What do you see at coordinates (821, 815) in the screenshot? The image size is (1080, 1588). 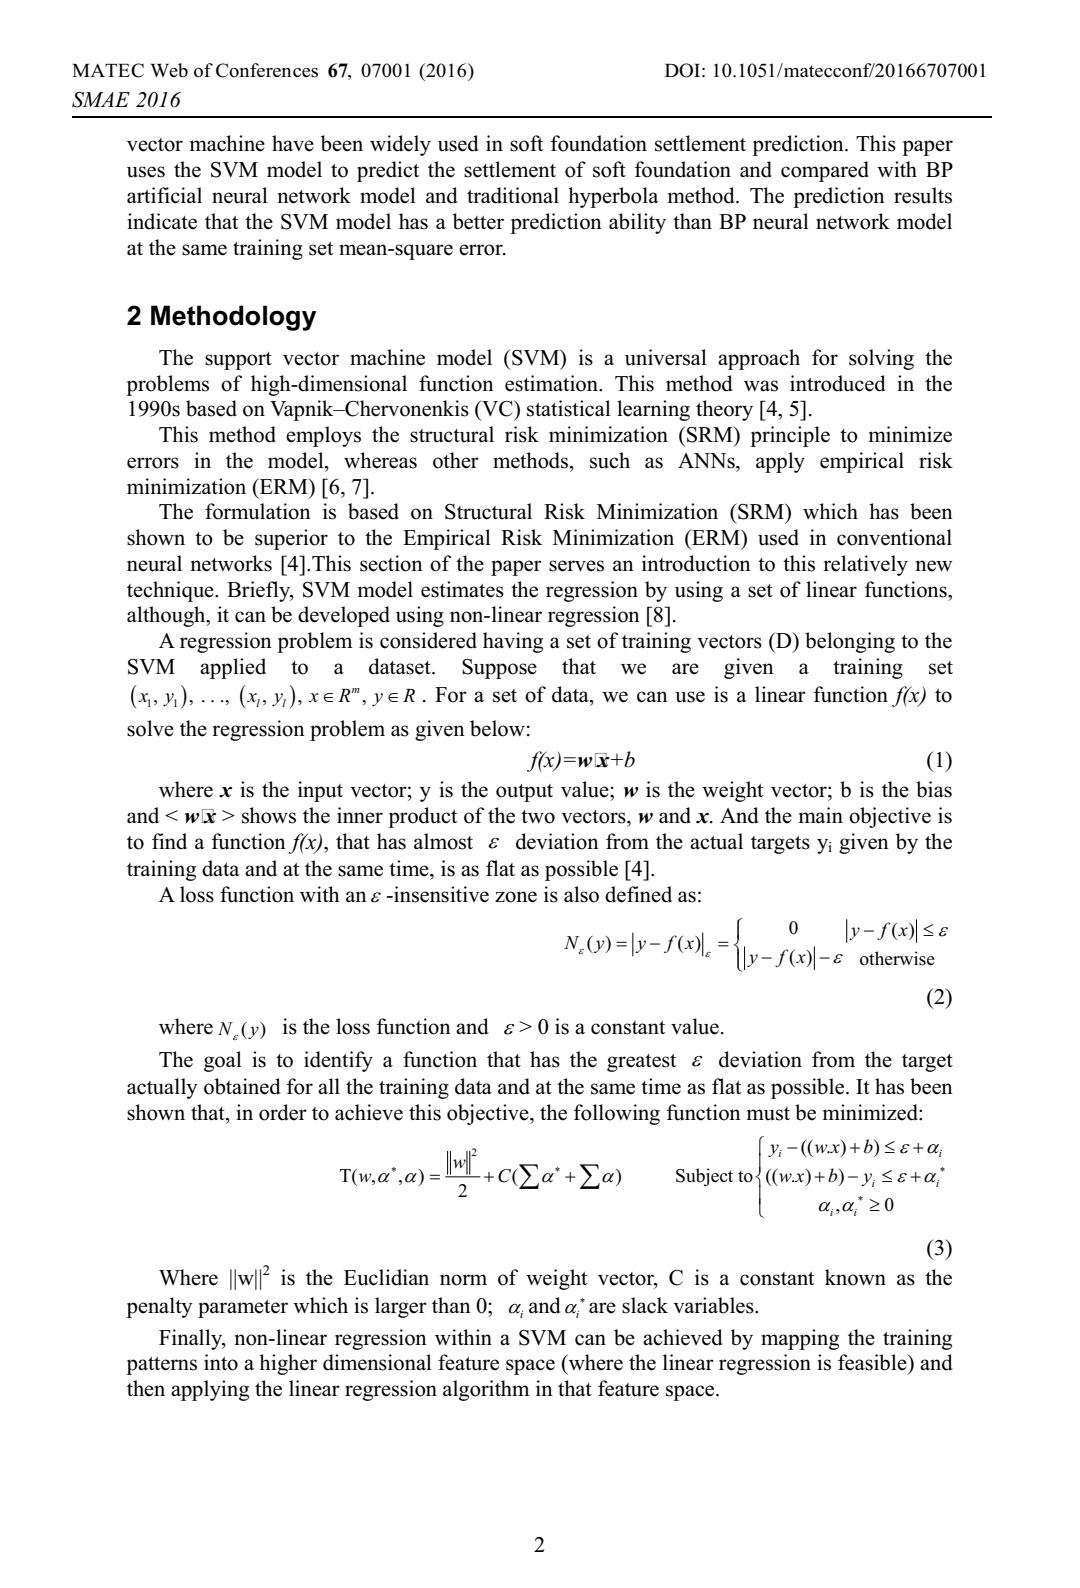 I see `main` at bounding box center [821, 815].
